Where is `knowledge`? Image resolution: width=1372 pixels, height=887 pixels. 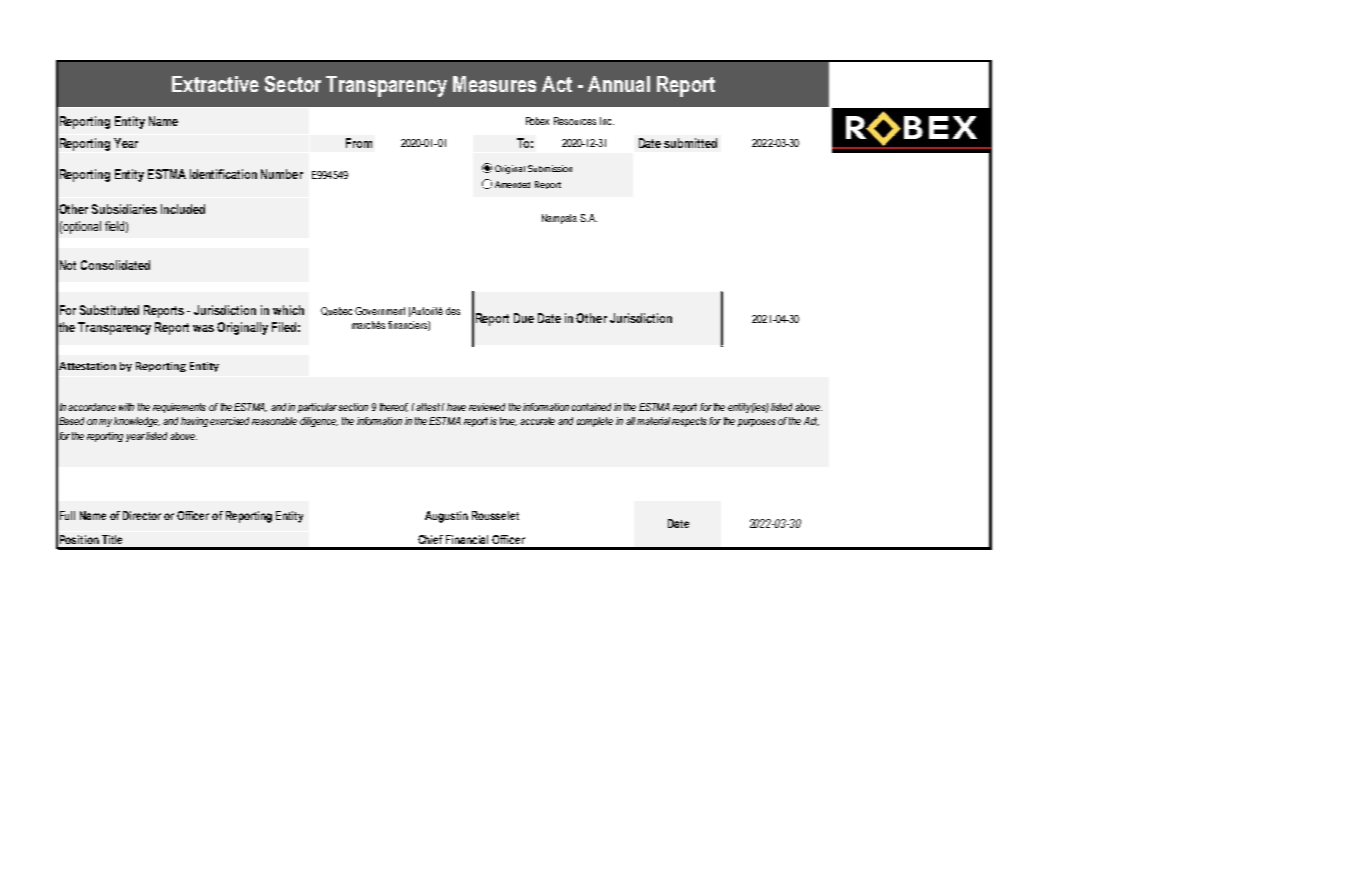
knowledge is located at coordinates (137, 422).
